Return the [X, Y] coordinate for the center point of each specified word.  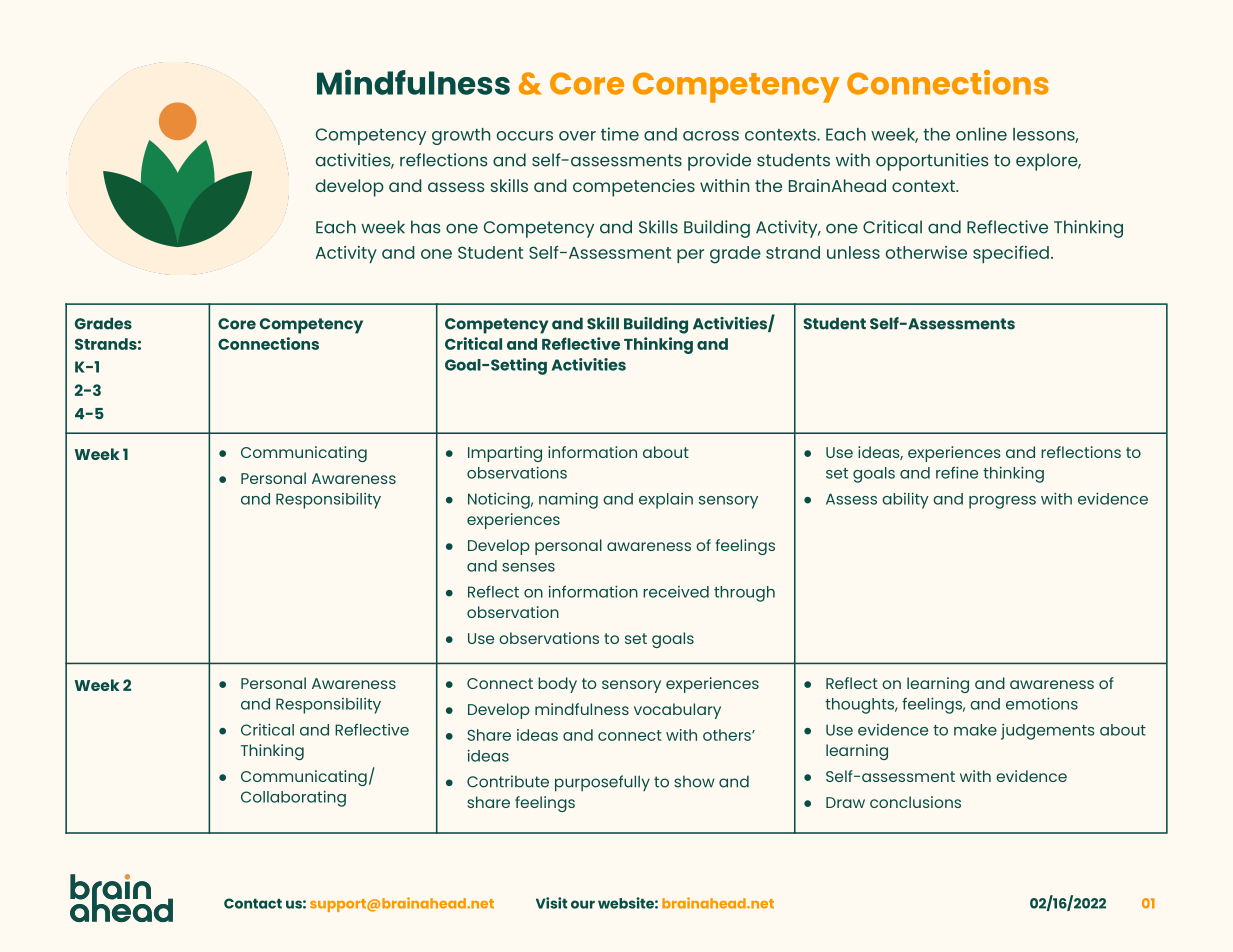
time [620, 134]
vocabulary [677, 711]
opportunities [932, 162]
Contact [253, 903]
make [975, 730]
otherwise [926, 252]
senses [528, 567]
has [426, 227]
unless [853, 252]
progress [1002, 502]
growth [461, 136]
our [583, 904]
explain [666, 501]
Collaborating [293, 798]
